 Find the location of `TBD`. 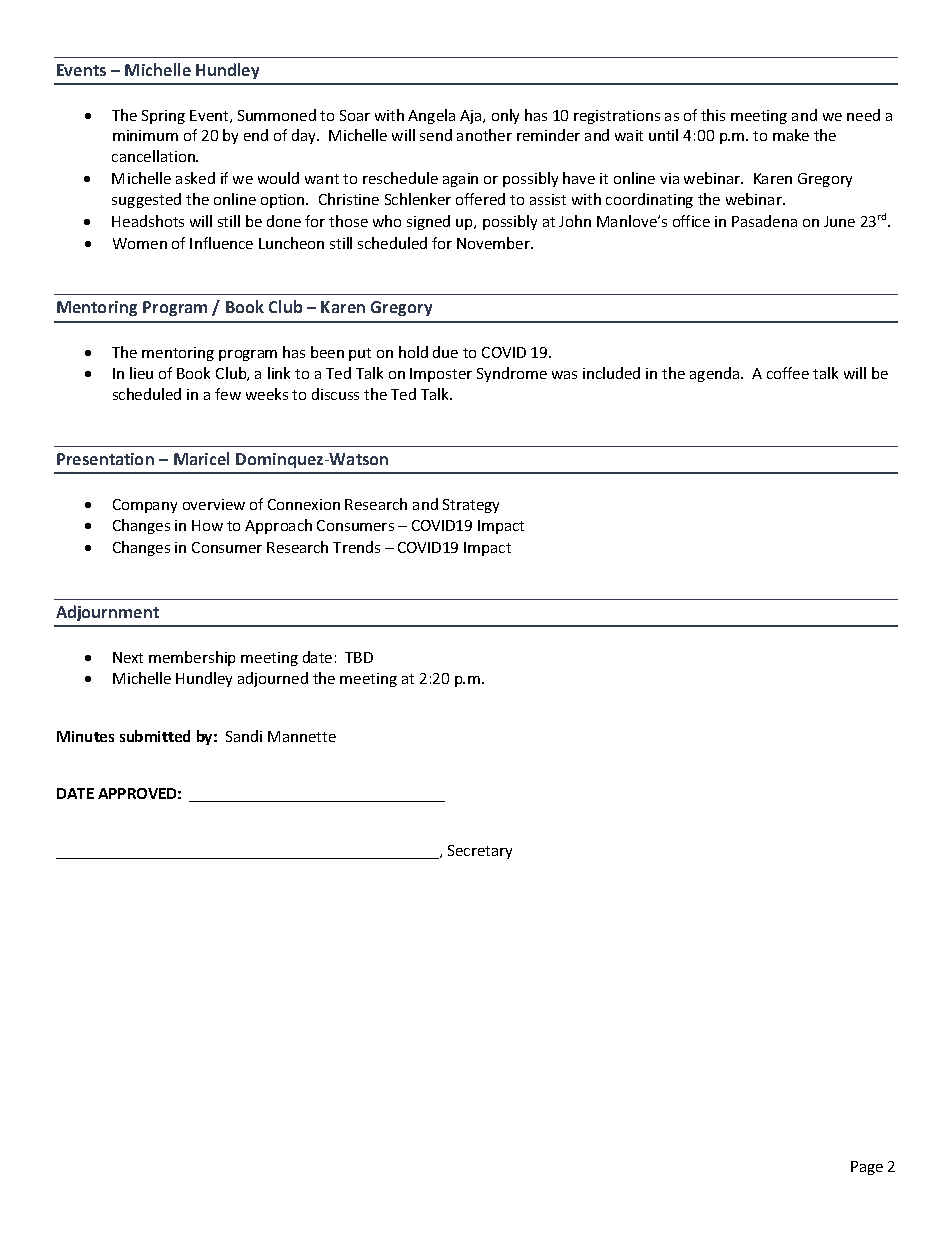

TBD is located at coordinates (359, 657).
